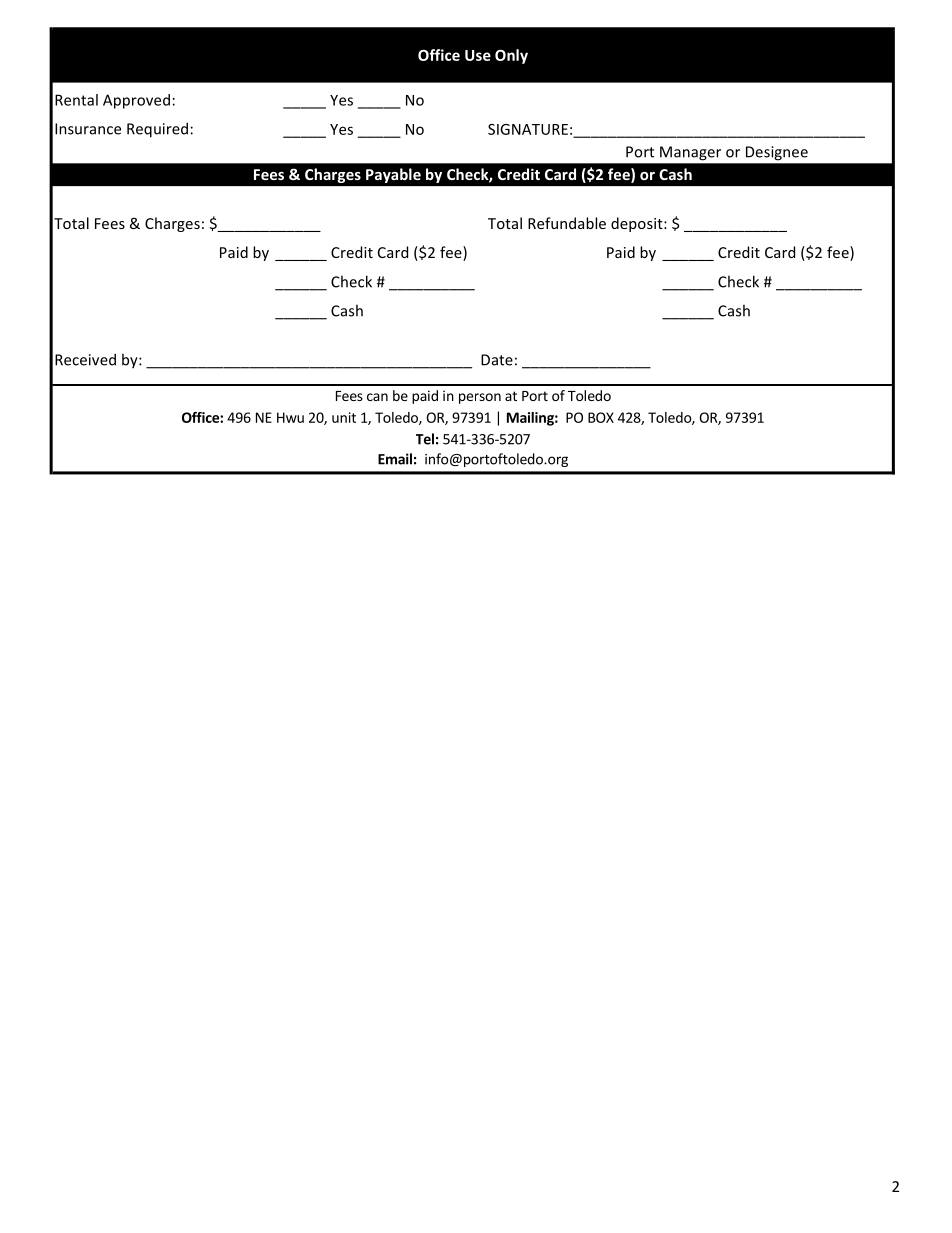  What do you see at coordinates (511, 56) in the document?
I see `Only` at bounding box center [511, 56].
